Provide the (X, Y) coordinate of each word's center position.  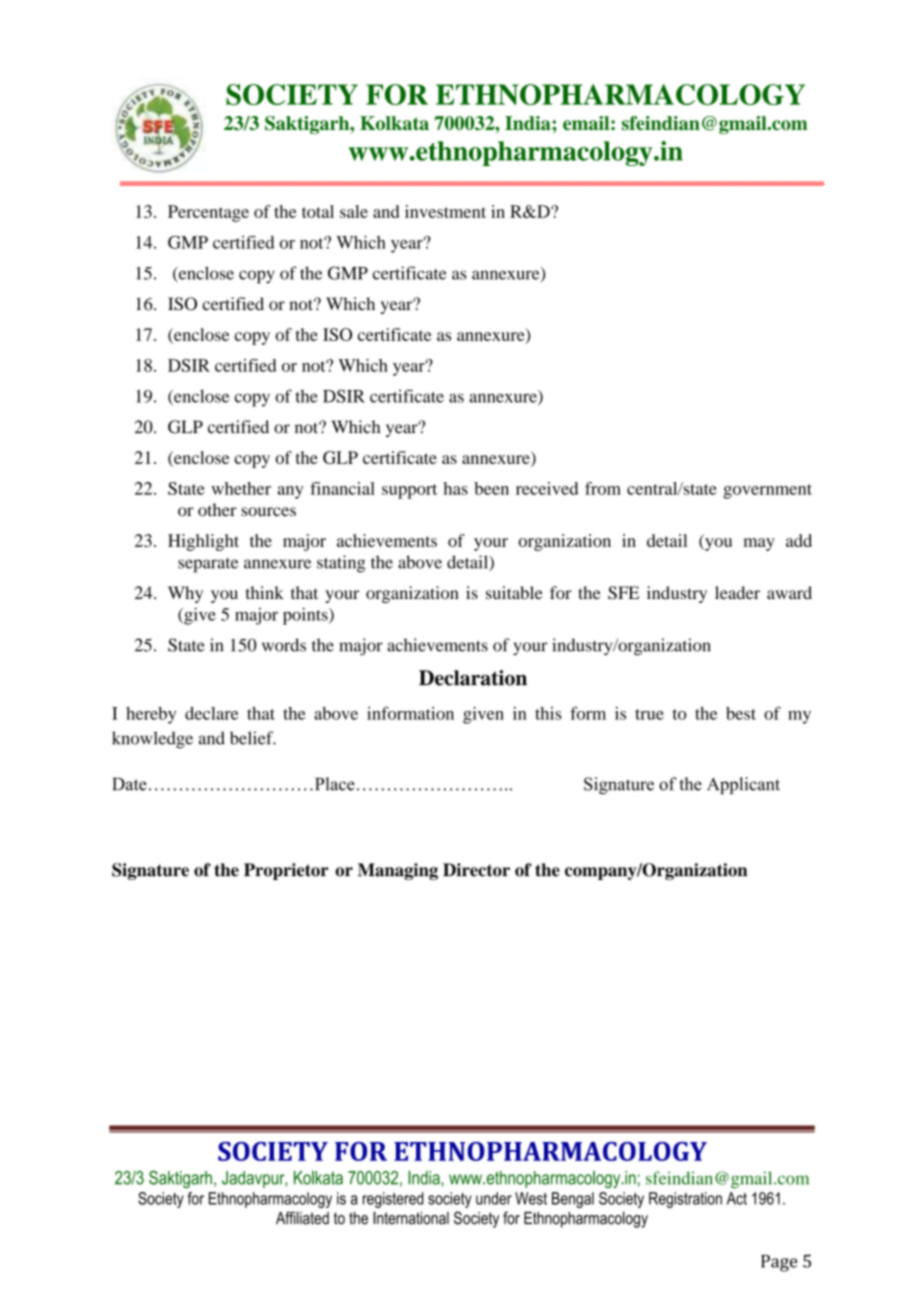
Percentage (208, 213)
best (741, 713)
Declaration (473, 678)
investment (445, 211)
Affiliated (302, 1218)
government (767, 491)
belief (253, 738)
